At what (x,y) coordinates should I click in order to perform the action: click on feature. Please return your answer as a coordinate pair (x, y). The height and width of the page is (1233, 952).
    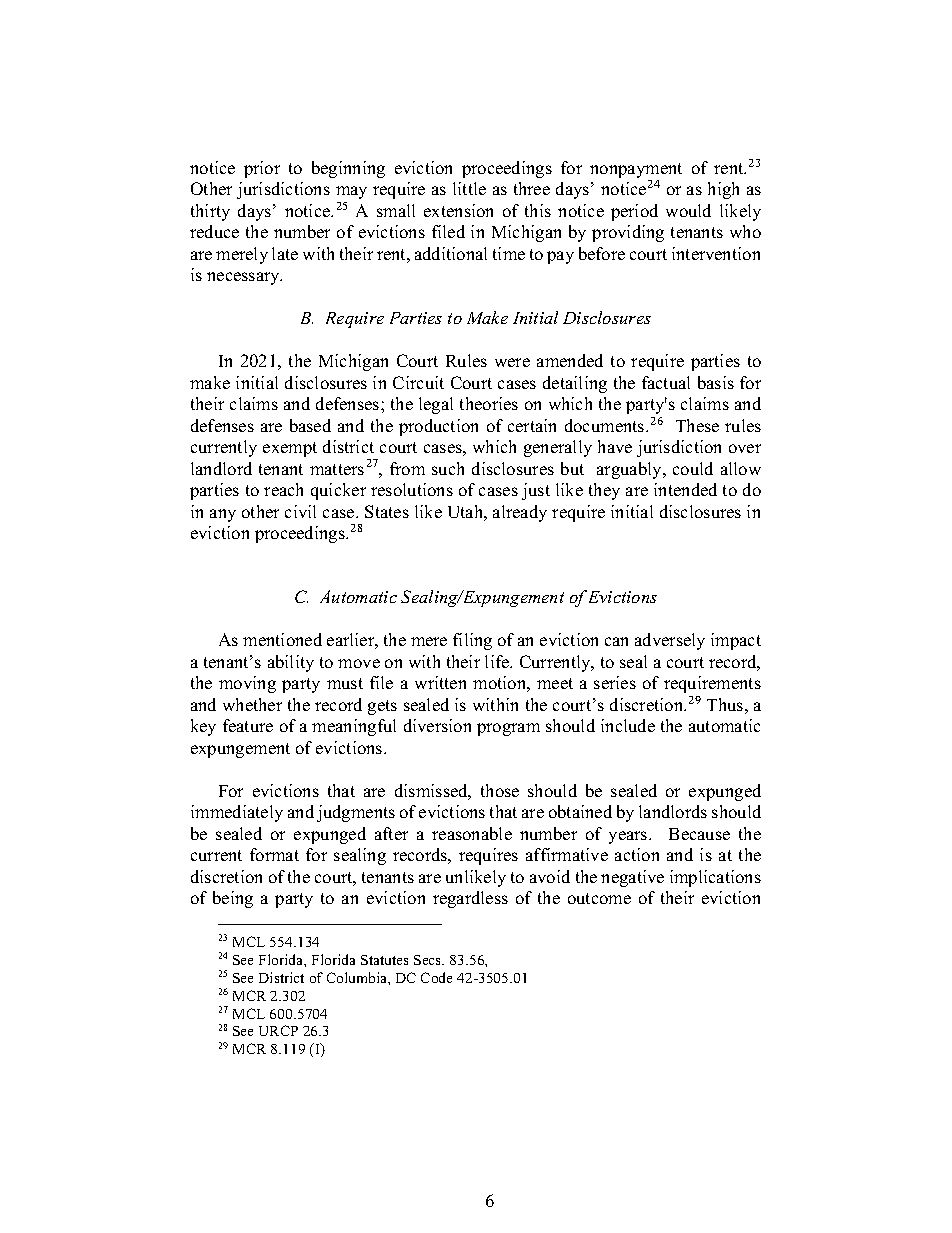
    Looking at the image, I should click on (248, 725).
